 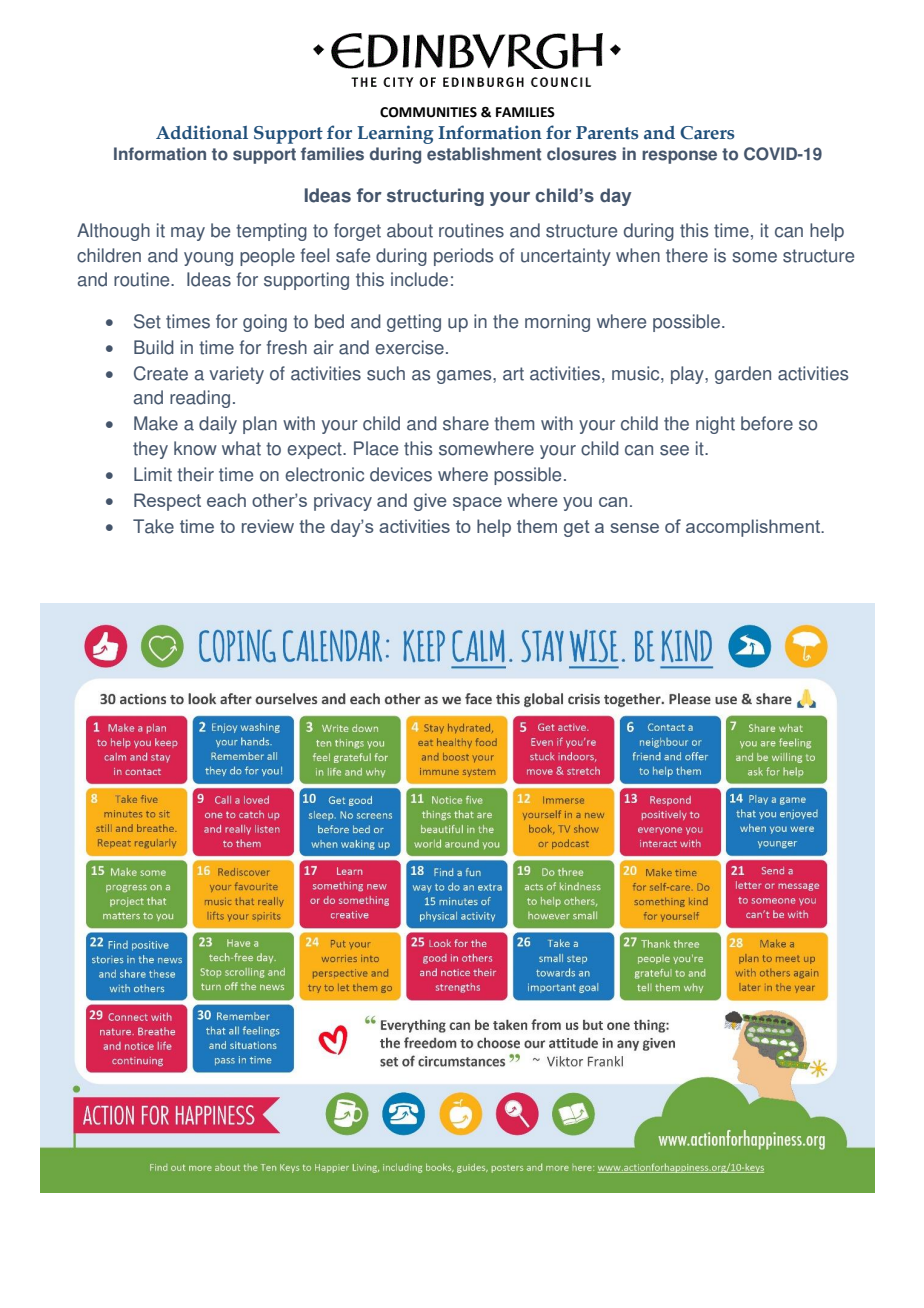 What do you see at coordinates (634, 528) in the screenshot?
I see `sense` at bounding box center [634, 528].
